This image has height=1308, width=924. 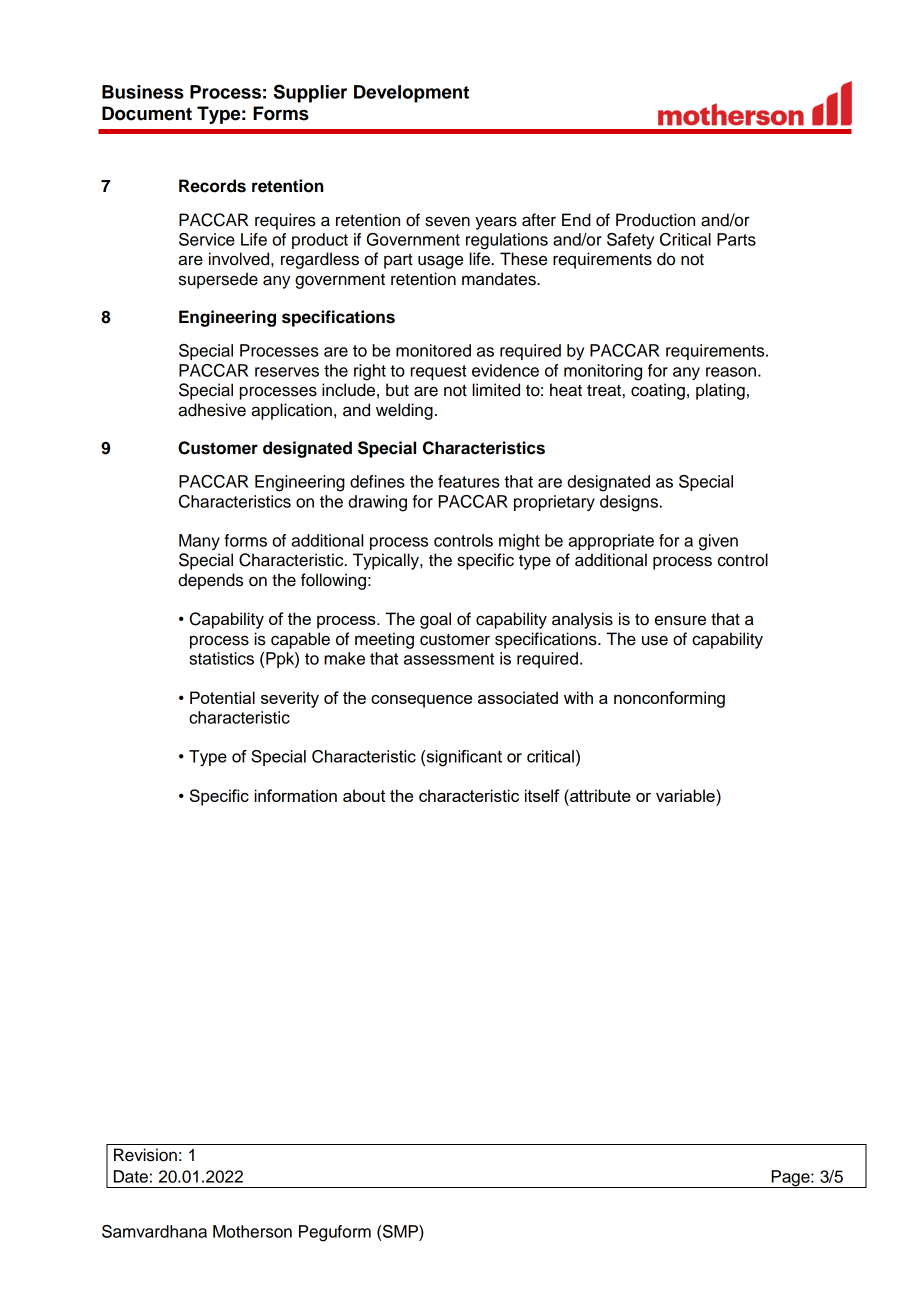 What do you see at coordinates (221, 658) in the image?
I see `statistics` at bounding box center [221, 658].
